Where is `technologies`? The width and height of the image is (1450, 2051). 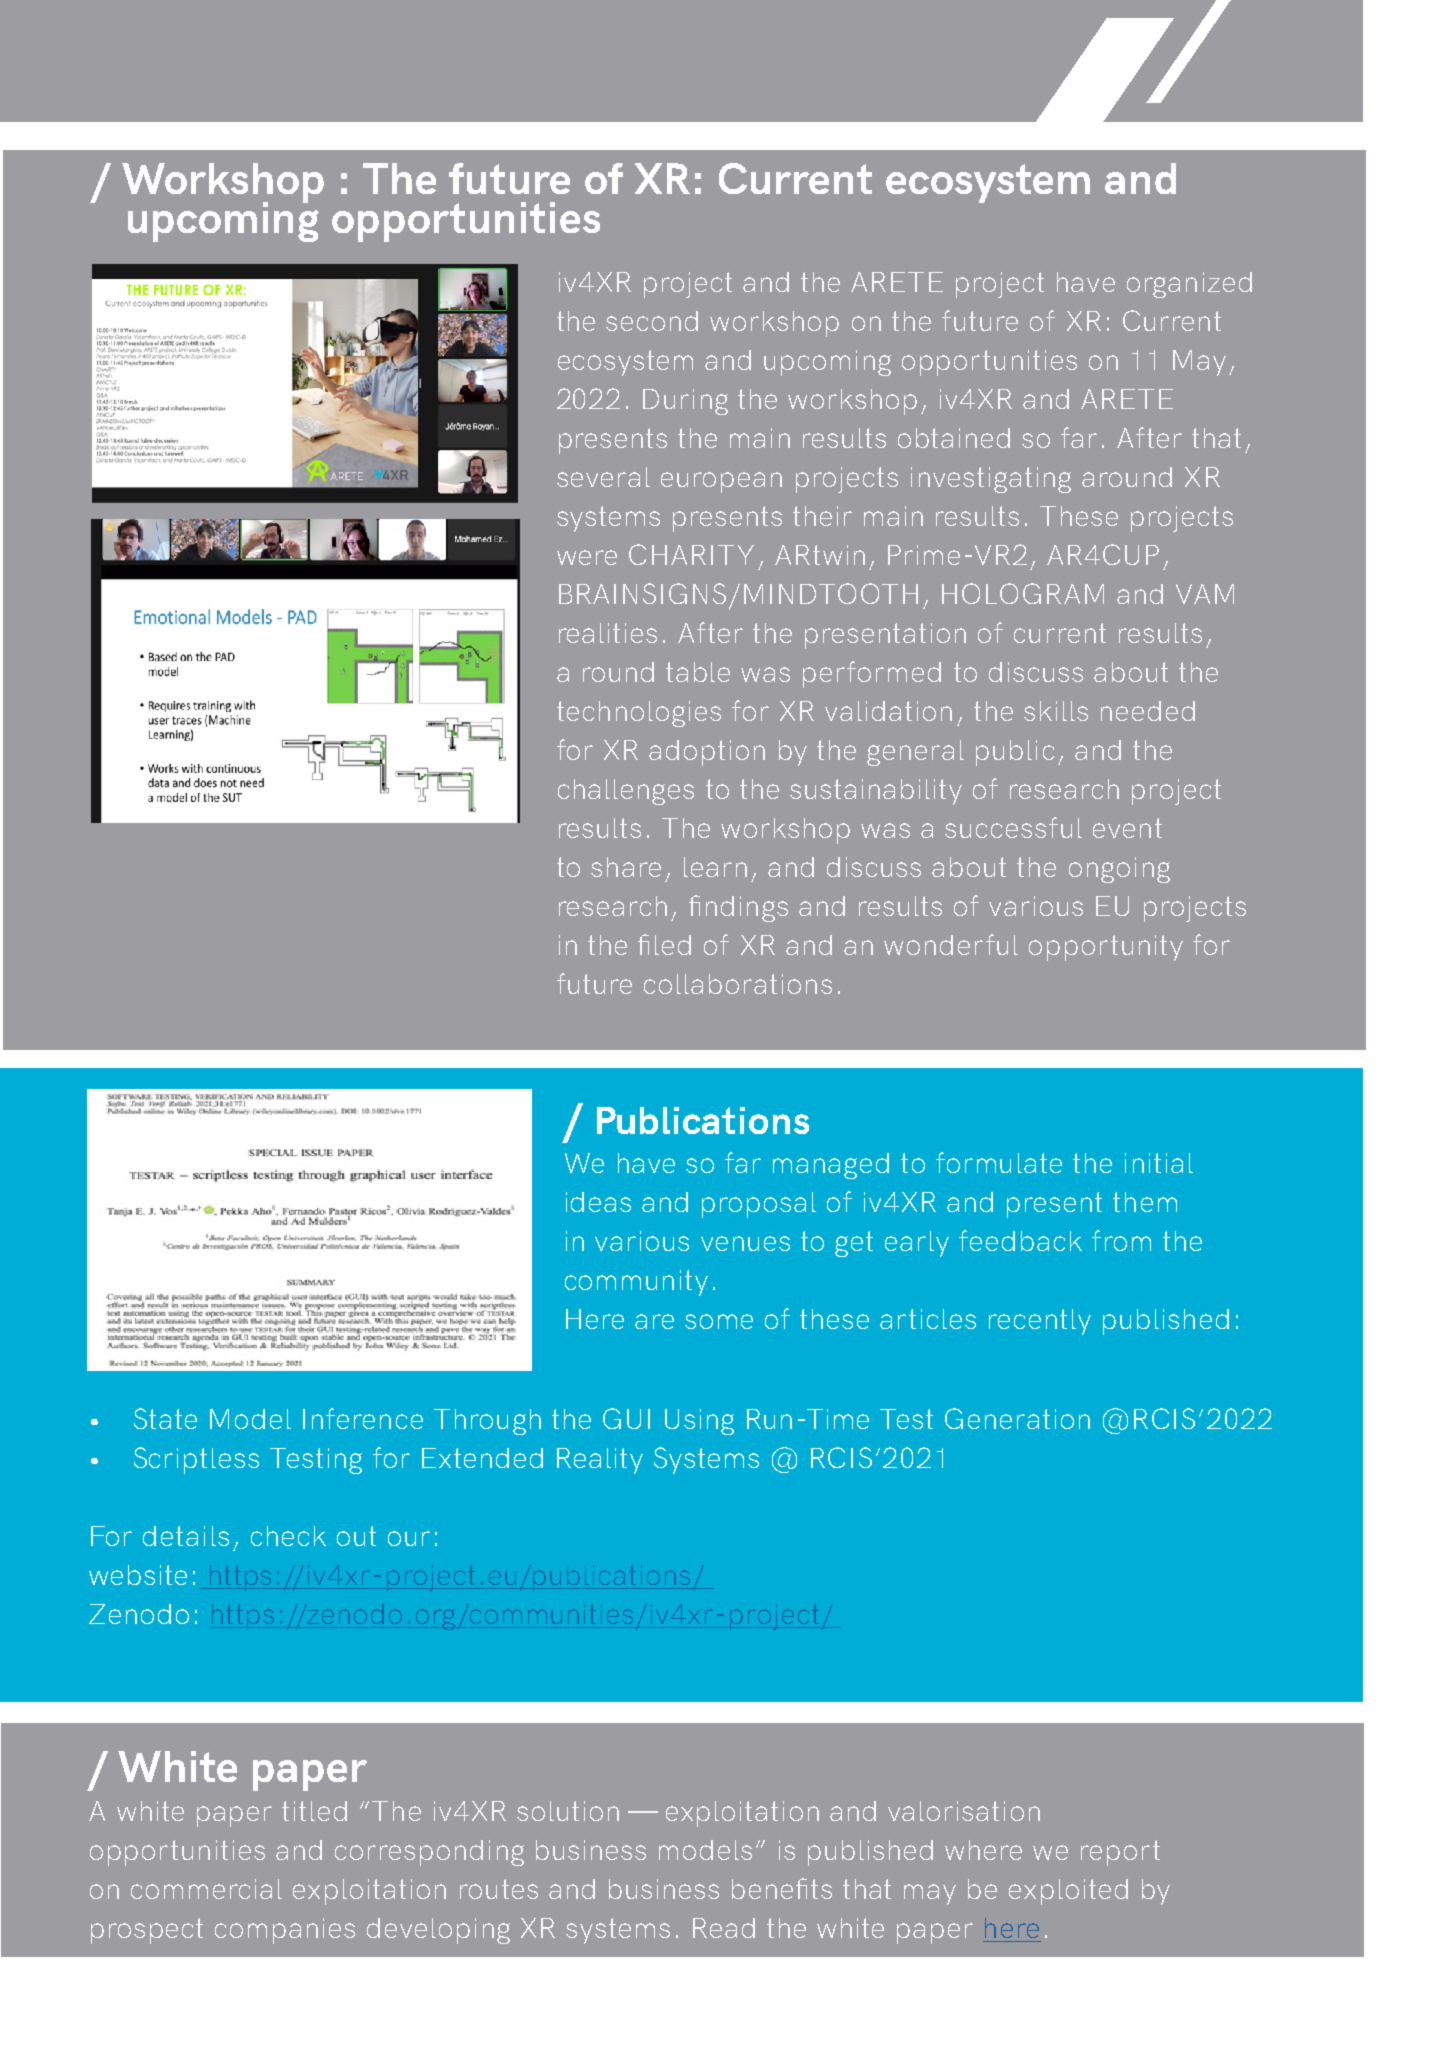 technologies is located at coordinates (639, 714).
